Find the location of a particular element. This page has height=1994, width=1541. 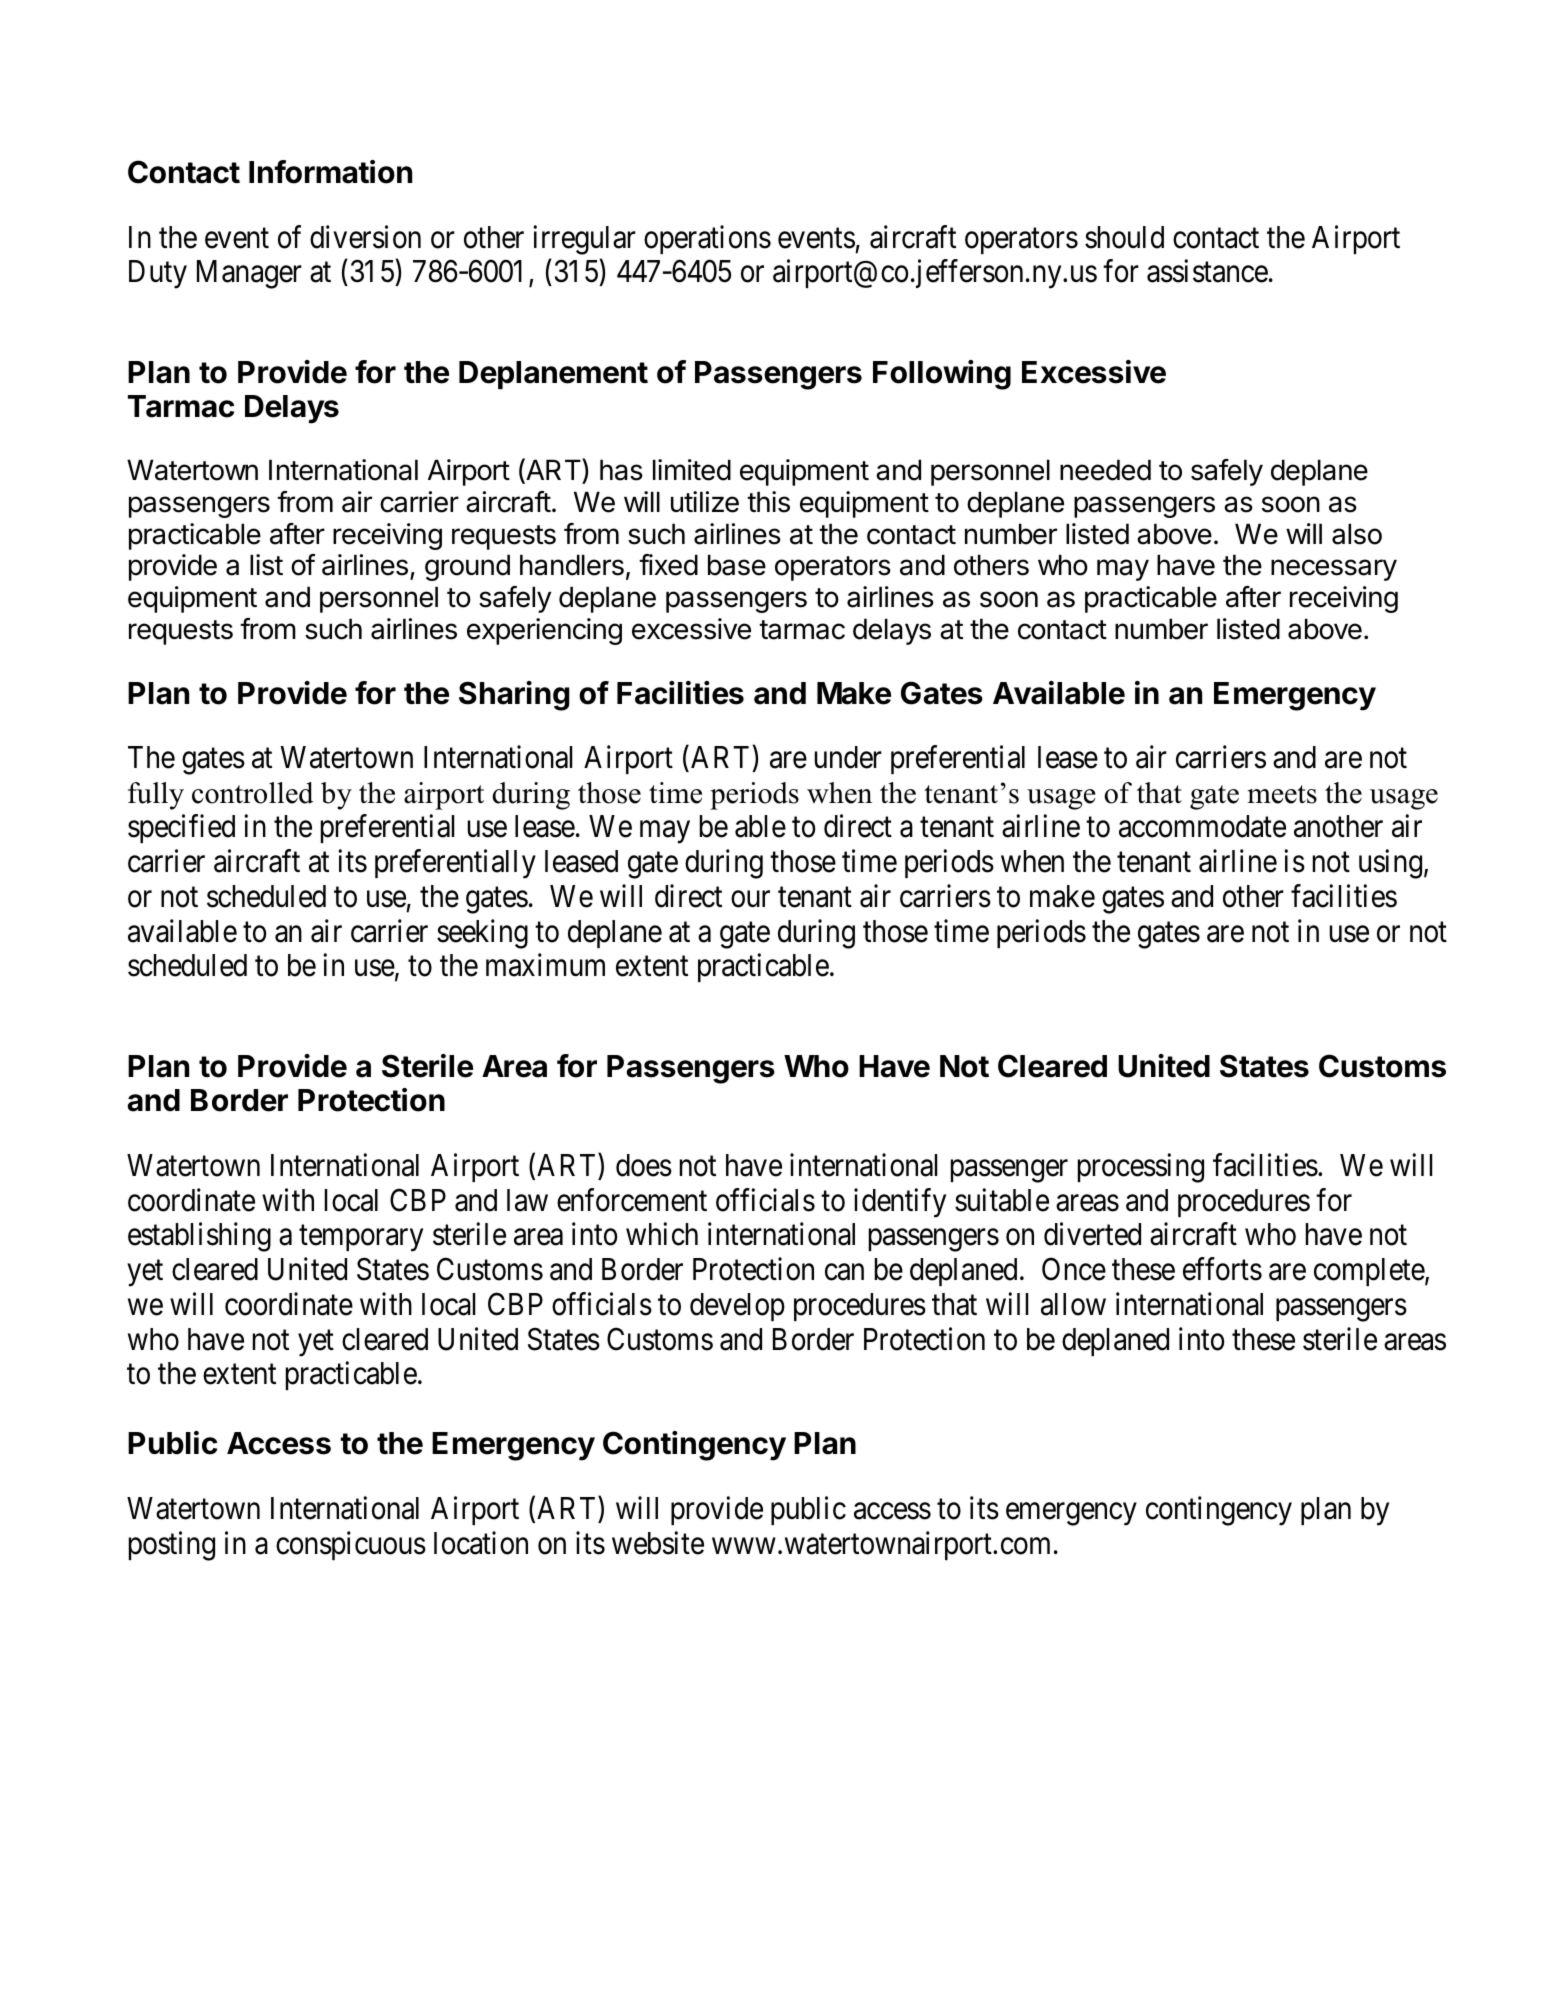

should is located at coordinates (1124, 237).
